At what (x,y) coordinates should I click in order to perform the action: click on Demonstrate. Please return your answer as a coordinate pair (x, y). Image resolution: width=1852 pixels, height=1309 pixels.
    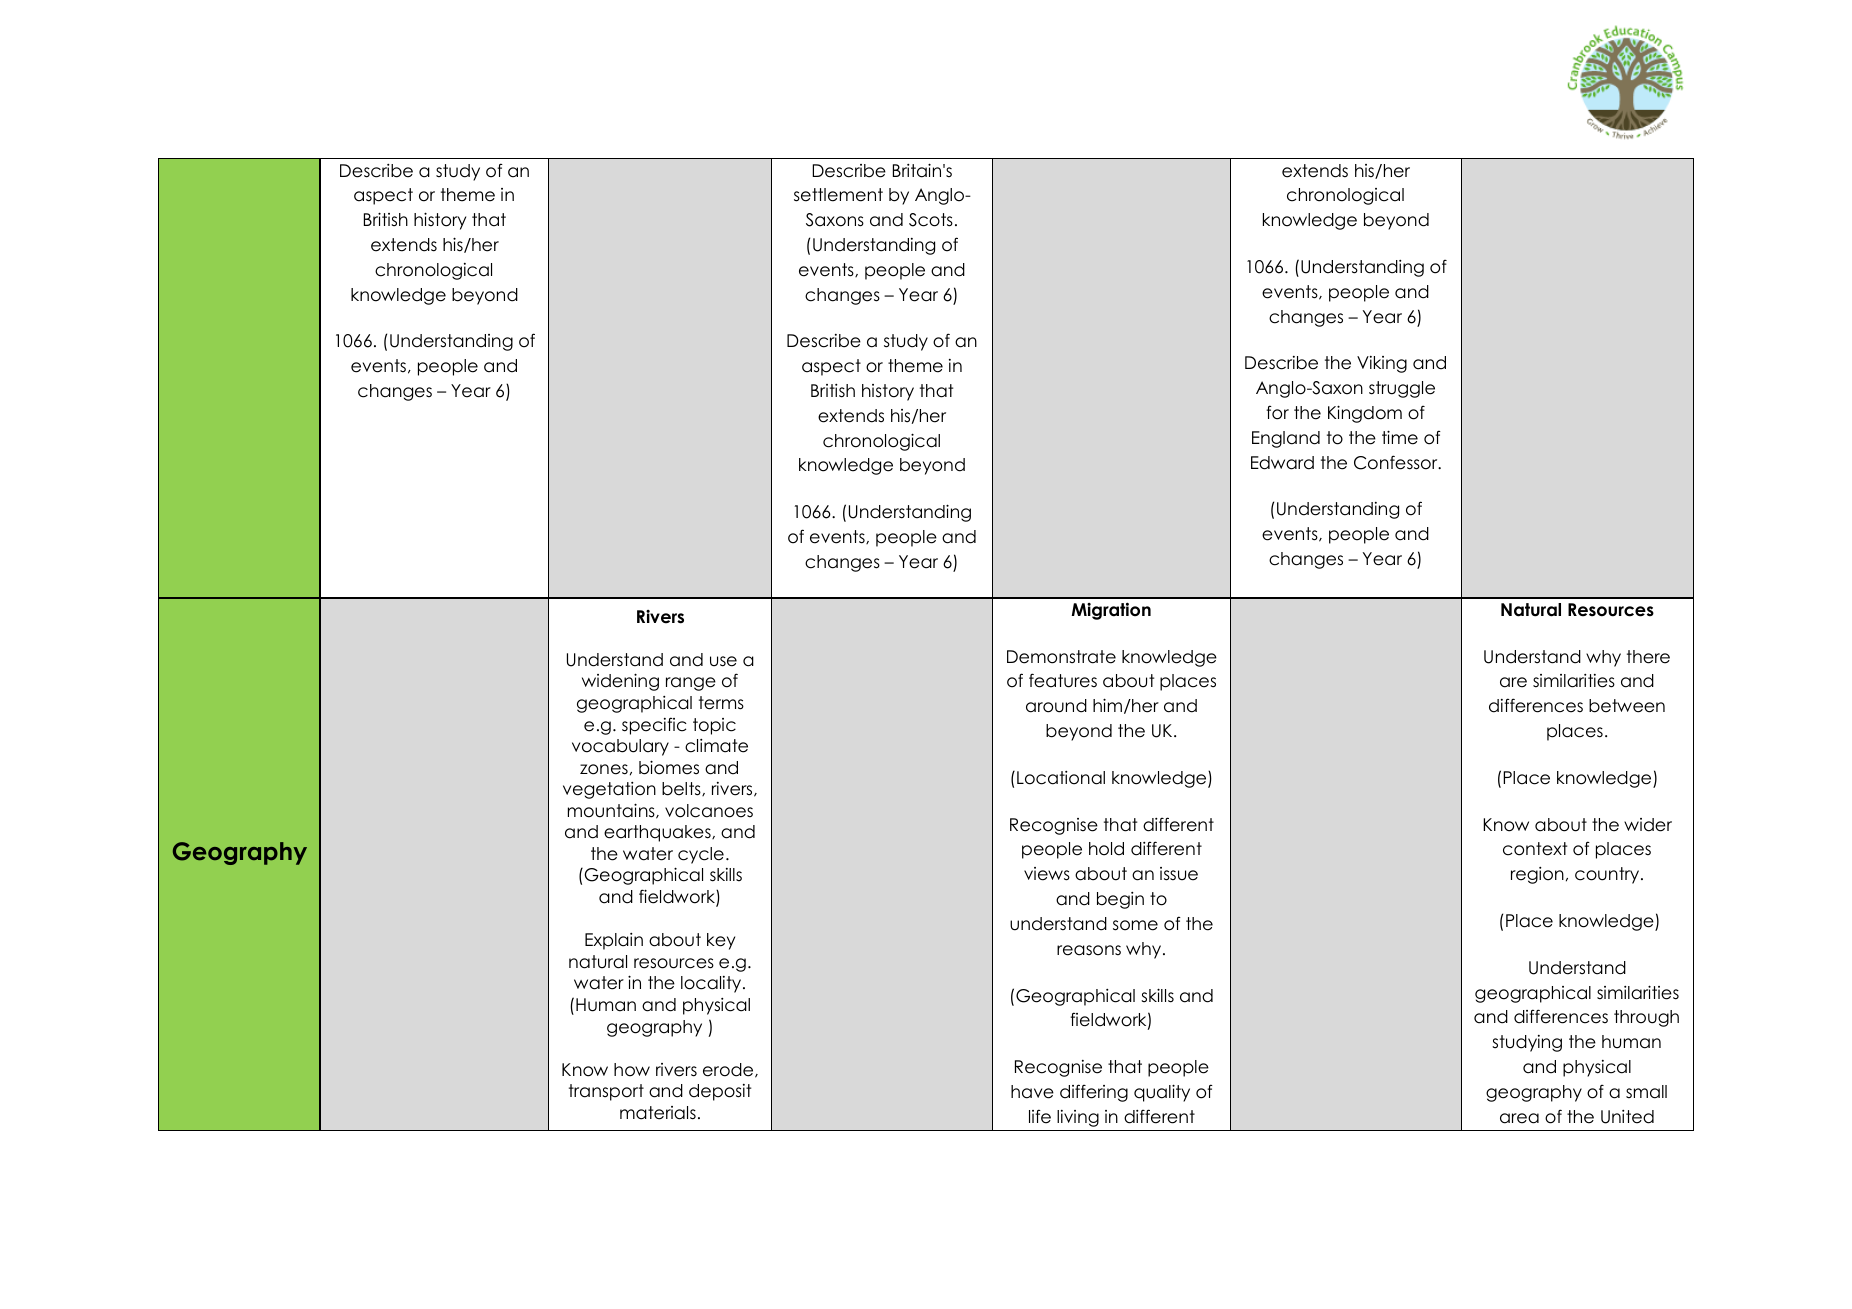
    Looking at the image, I should click on (1061, 657).
